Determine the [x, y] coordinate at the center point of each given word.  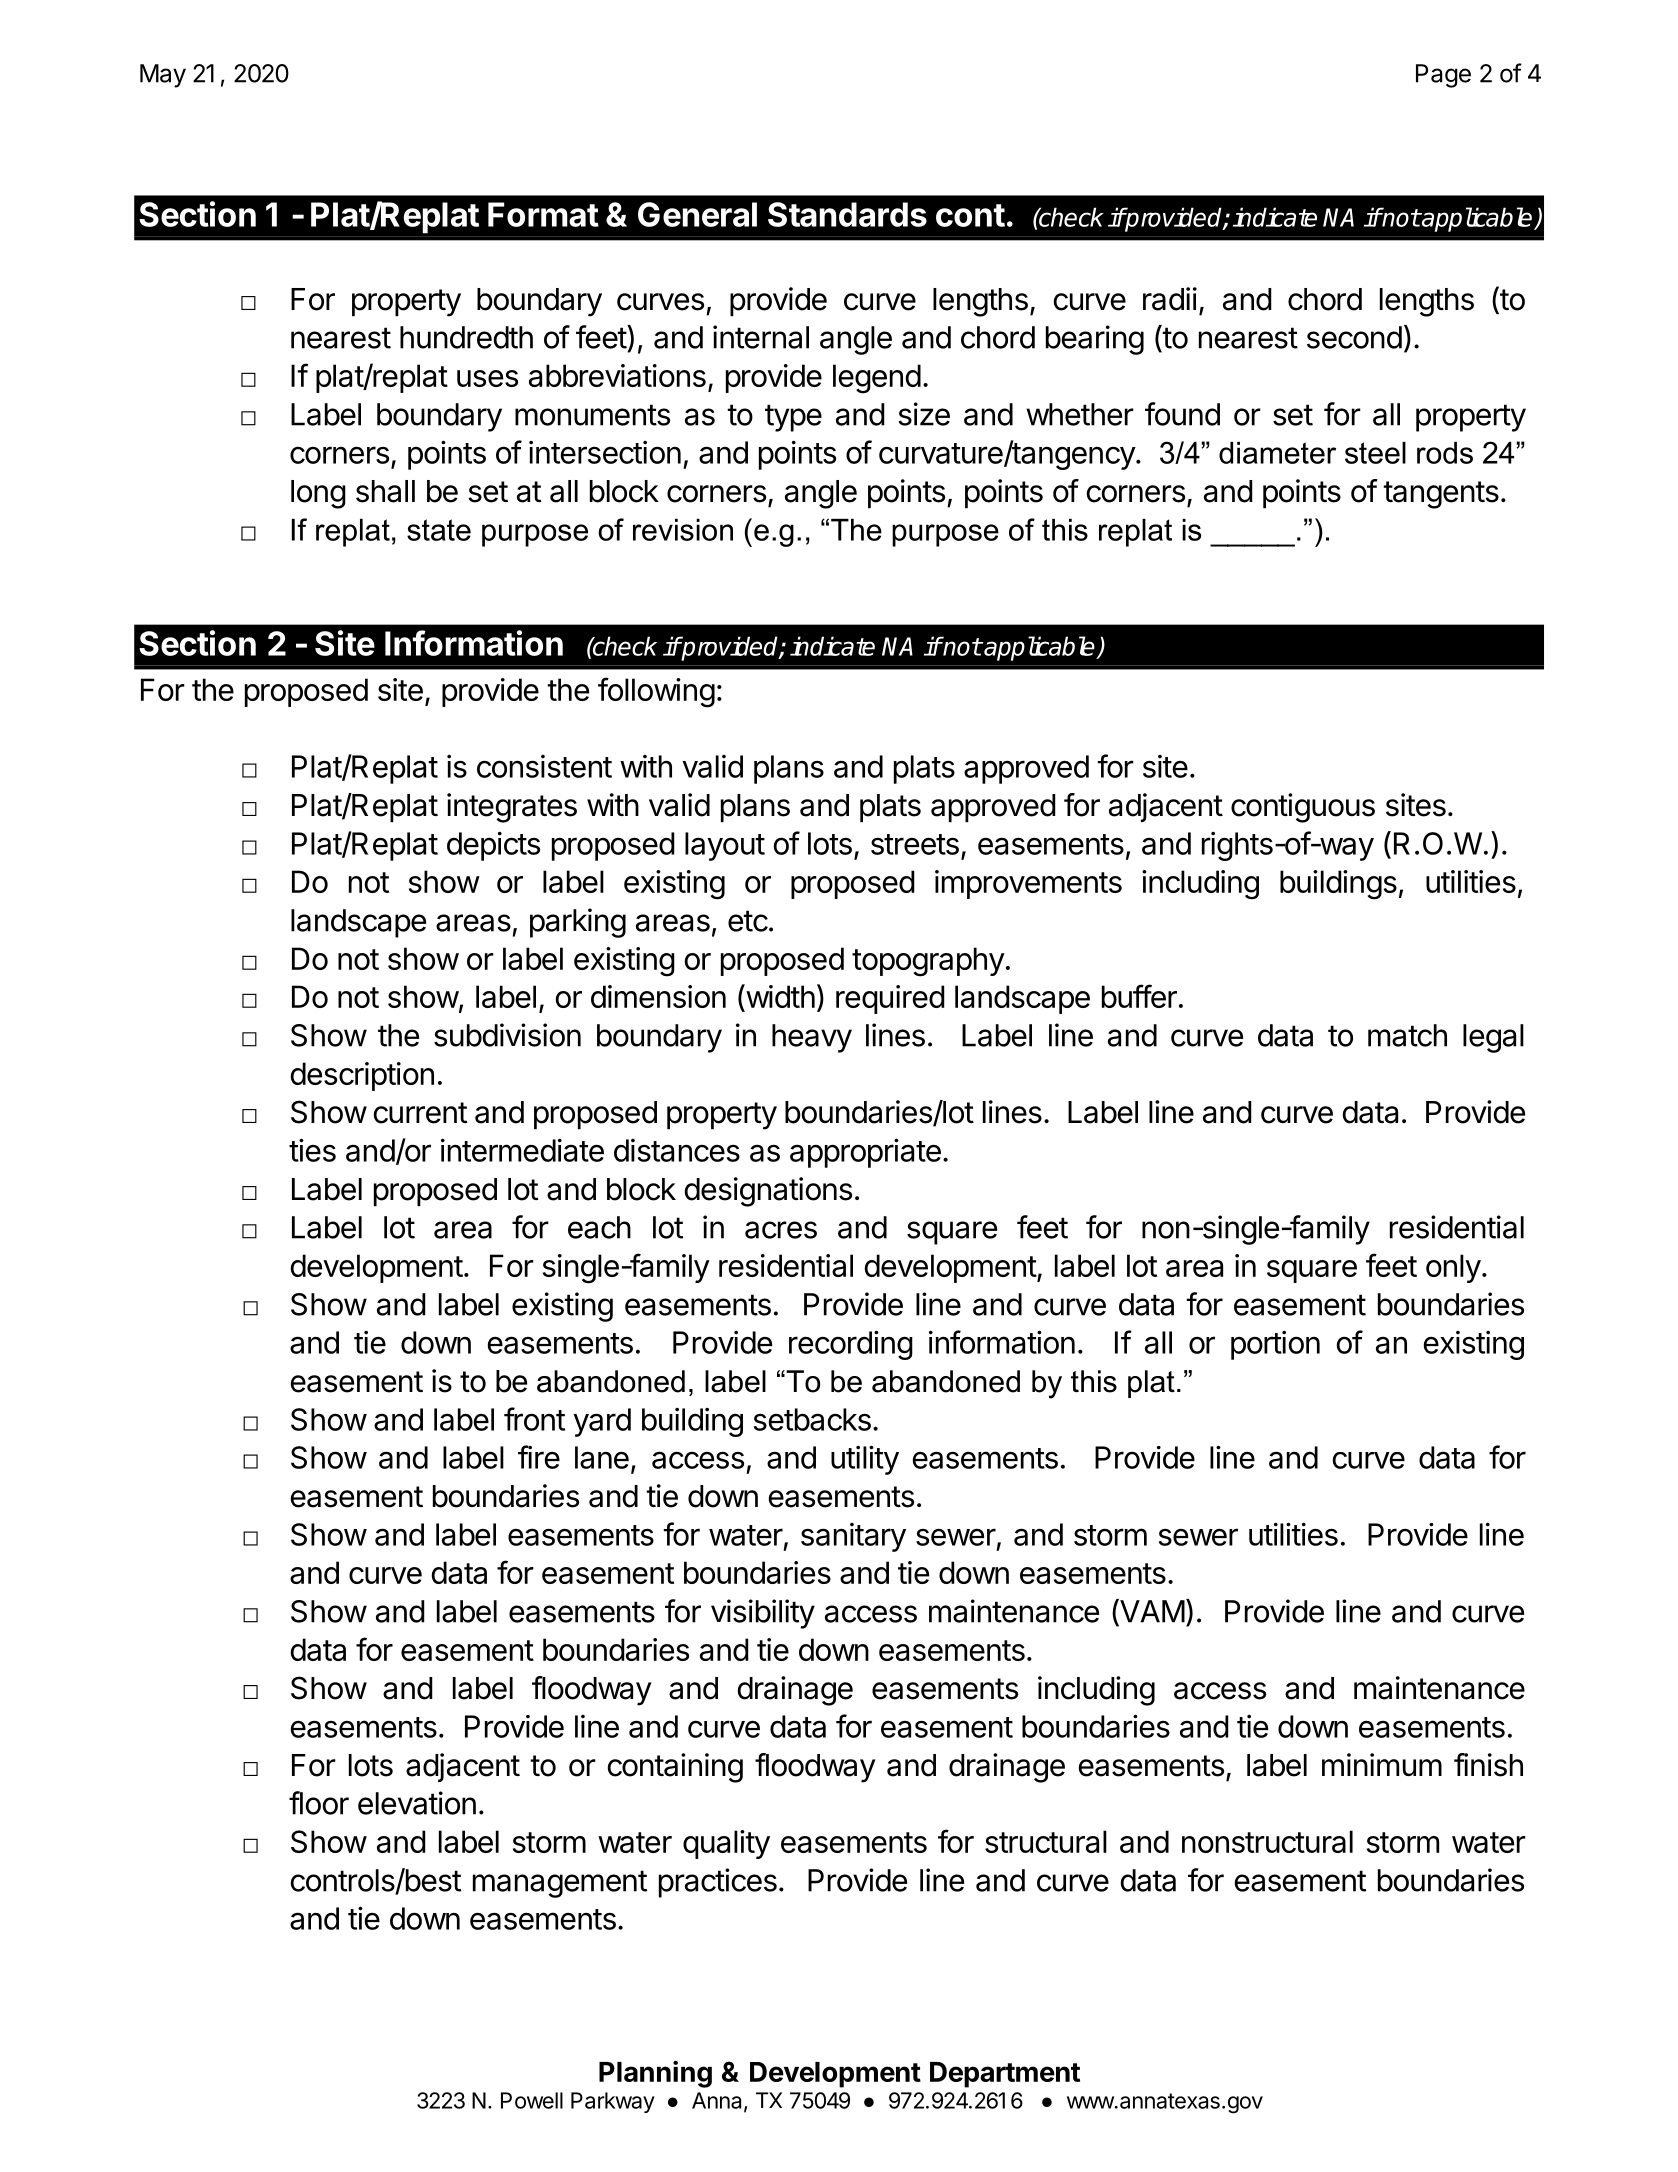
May [163, 76]
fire [539, 1457]
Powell [532, 2100]
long [318, 494]
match [1407, 1035]
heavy [812, 1038]
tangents [1441, 495]
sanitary [853, 1537]
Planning [655, 2074]
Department [1005, 2075]
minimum [1382, 1764]
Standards [847, 214]
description [362, 1076]
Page [1443, 76]
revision [683, 530]
